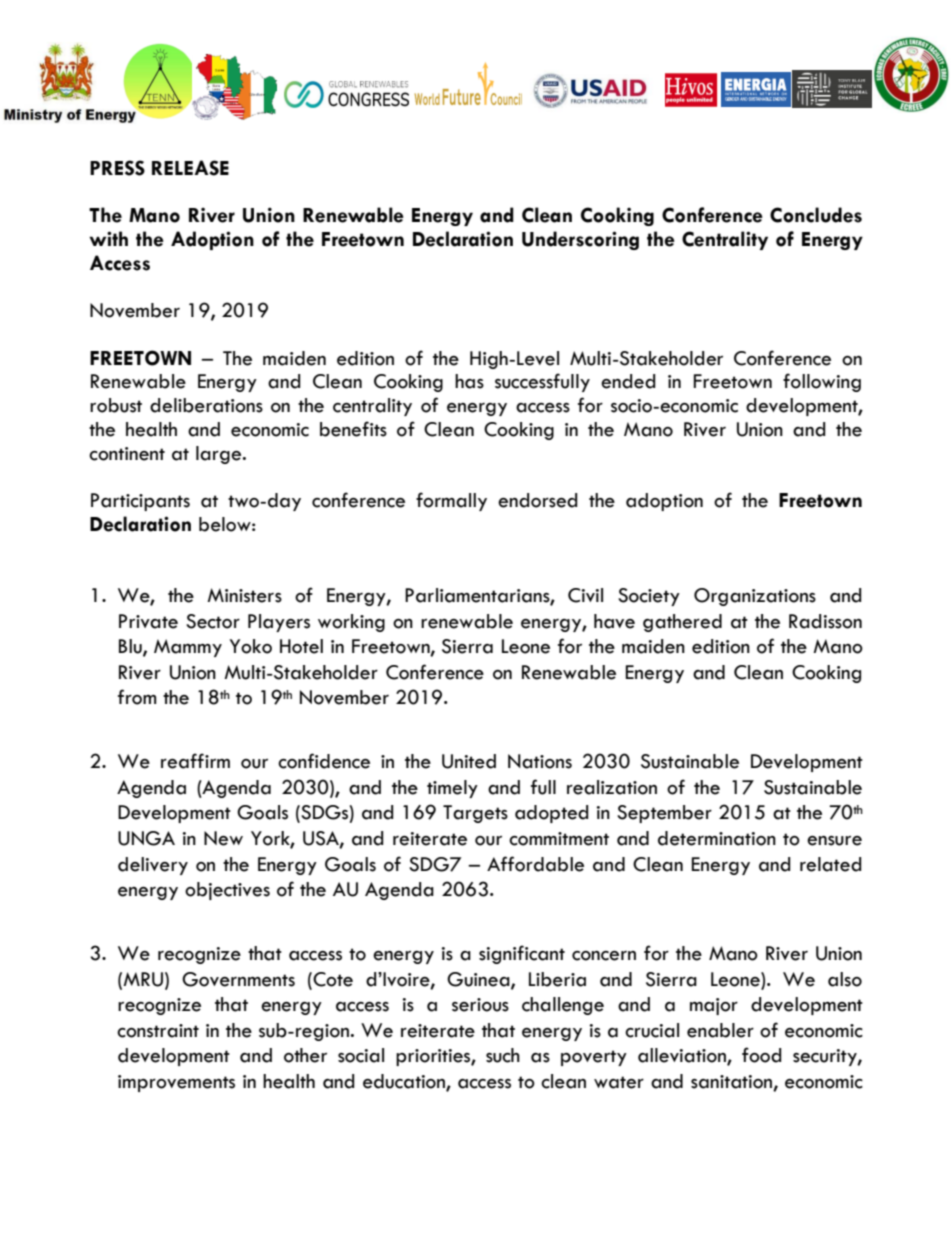  What do you see at coordinates (816, 215) in the document?
I see `Concludes` at bounding box center [816, 215].
